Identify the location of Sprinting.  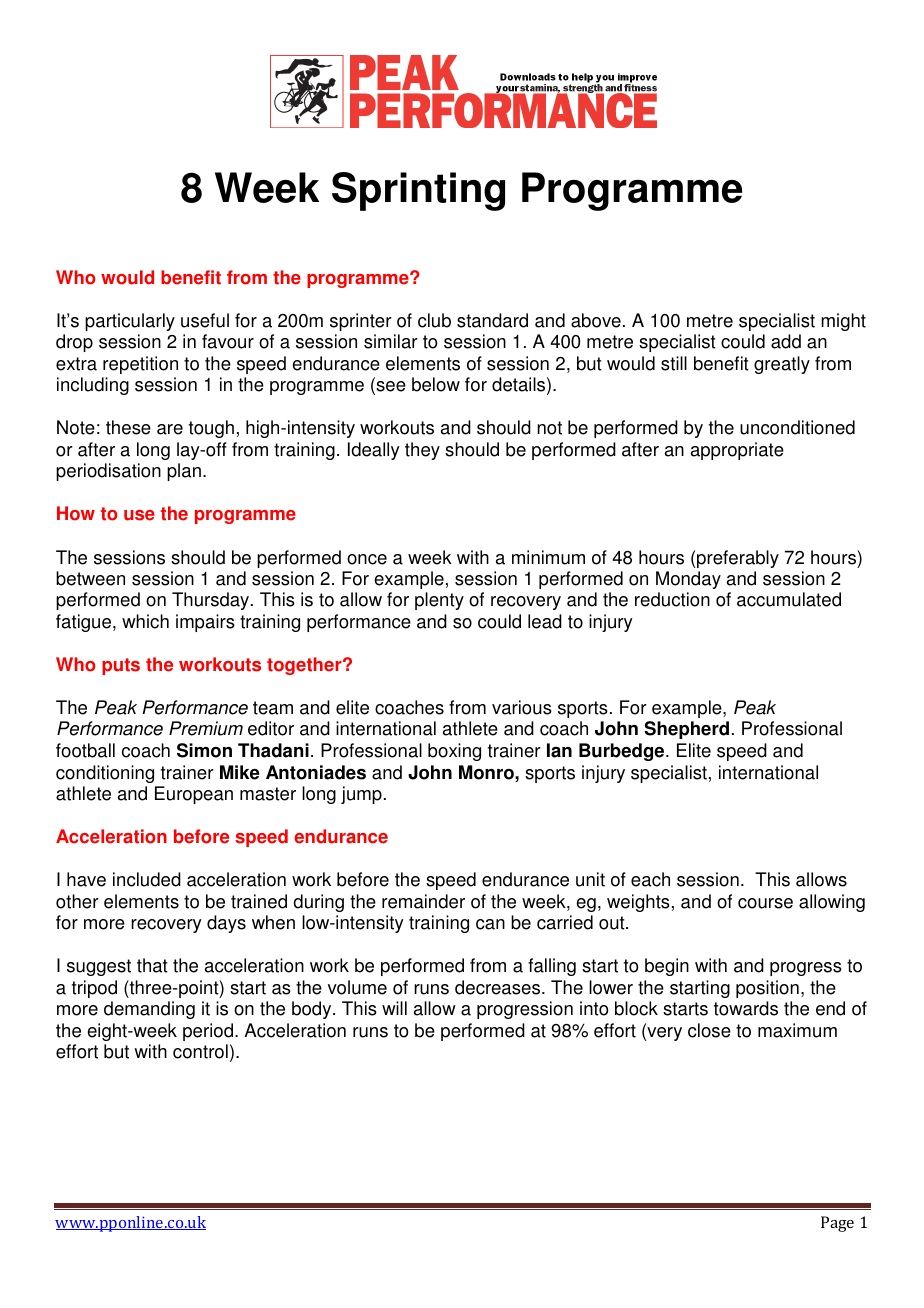
(418, 191).
